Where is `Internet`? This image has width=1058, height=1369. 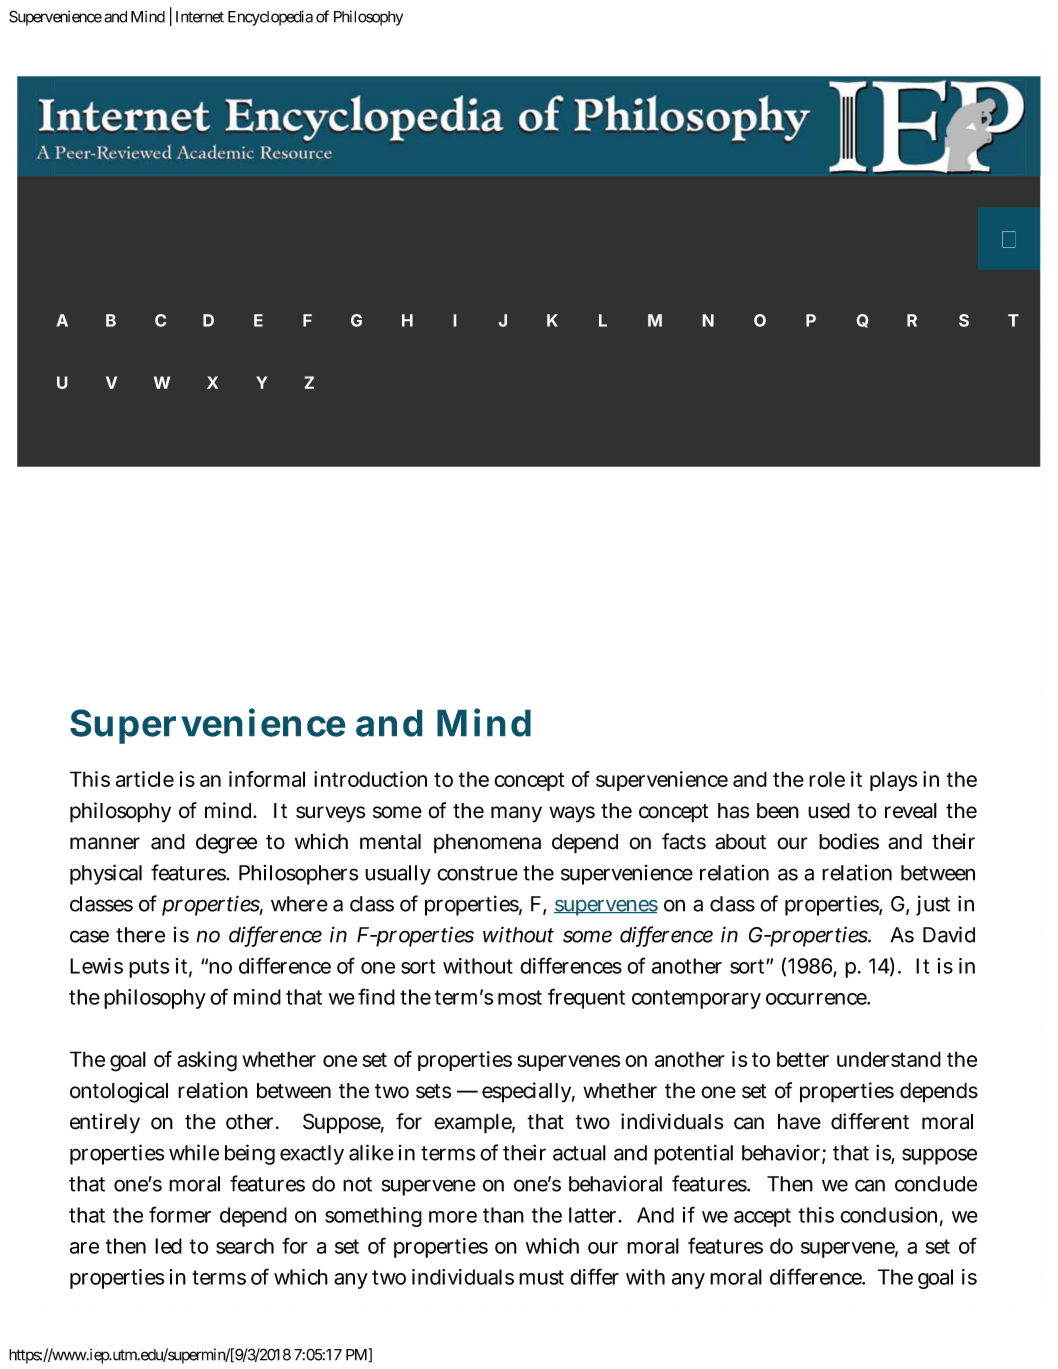 Internet is located at coordinates (200, 17).
